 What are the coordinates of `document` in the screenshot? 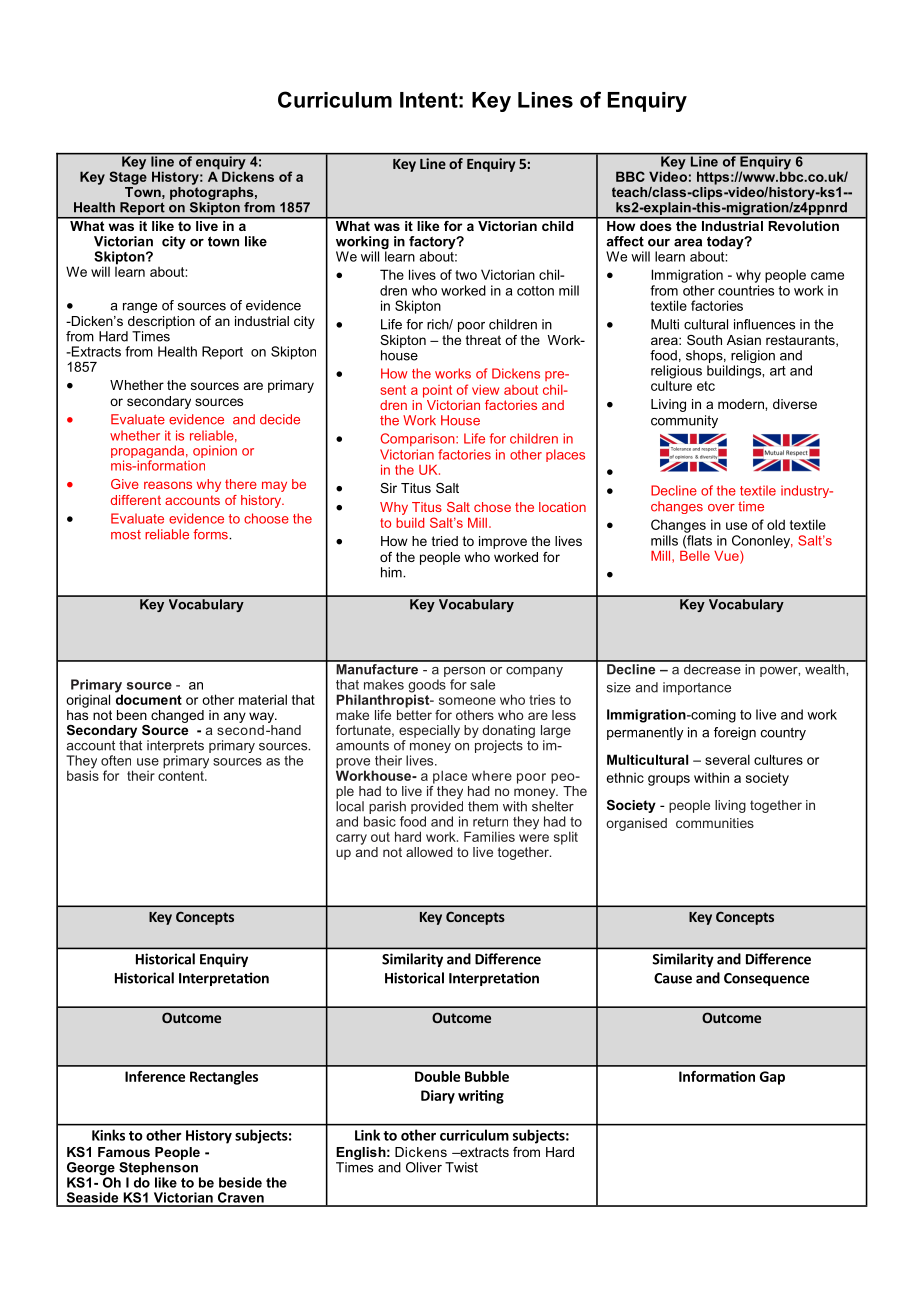 It's located at (148, 698).
